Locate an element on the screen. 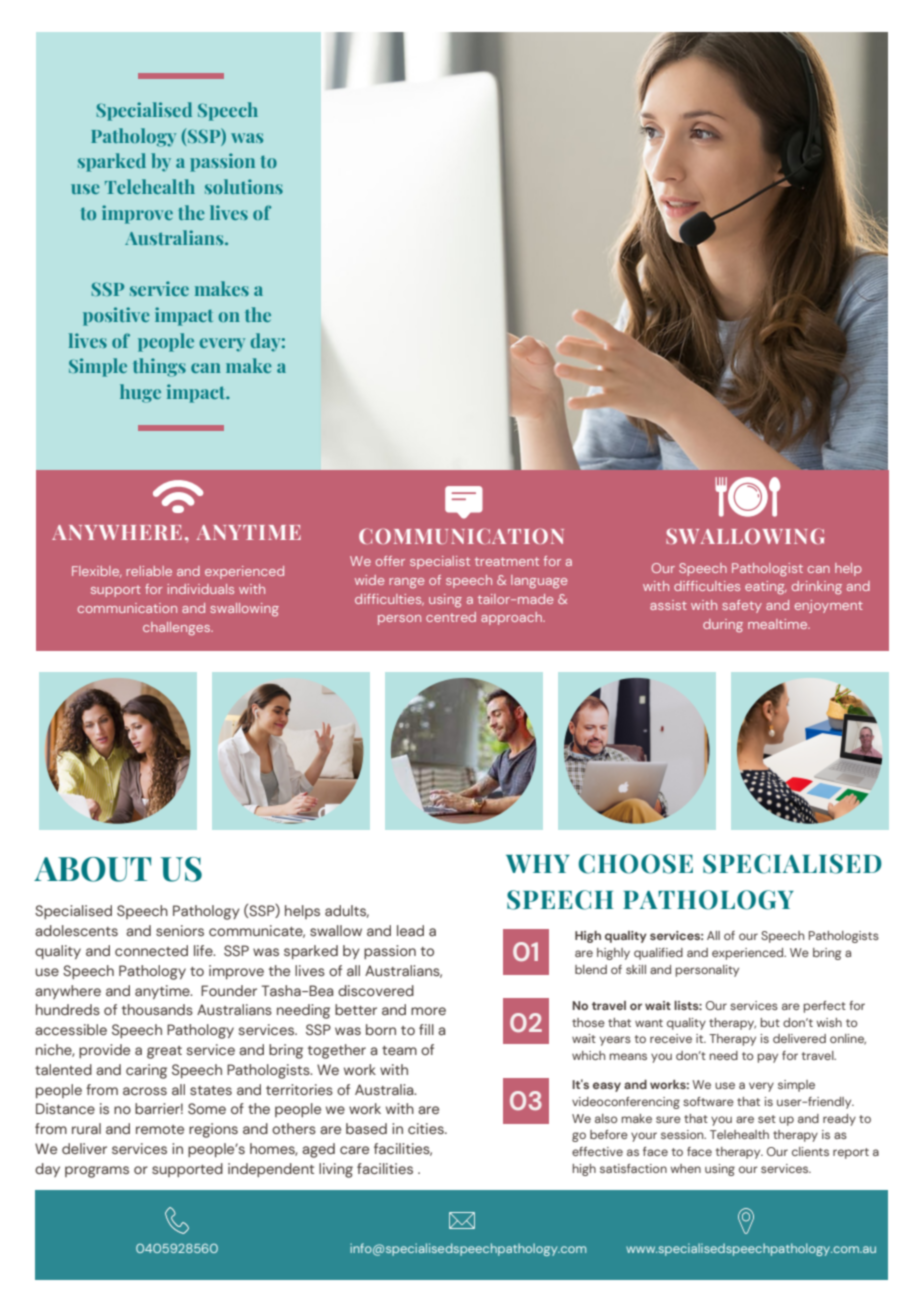 The width and height of the screenshot is (924, 1308). mealtime is located at coordinates (779, 624).
